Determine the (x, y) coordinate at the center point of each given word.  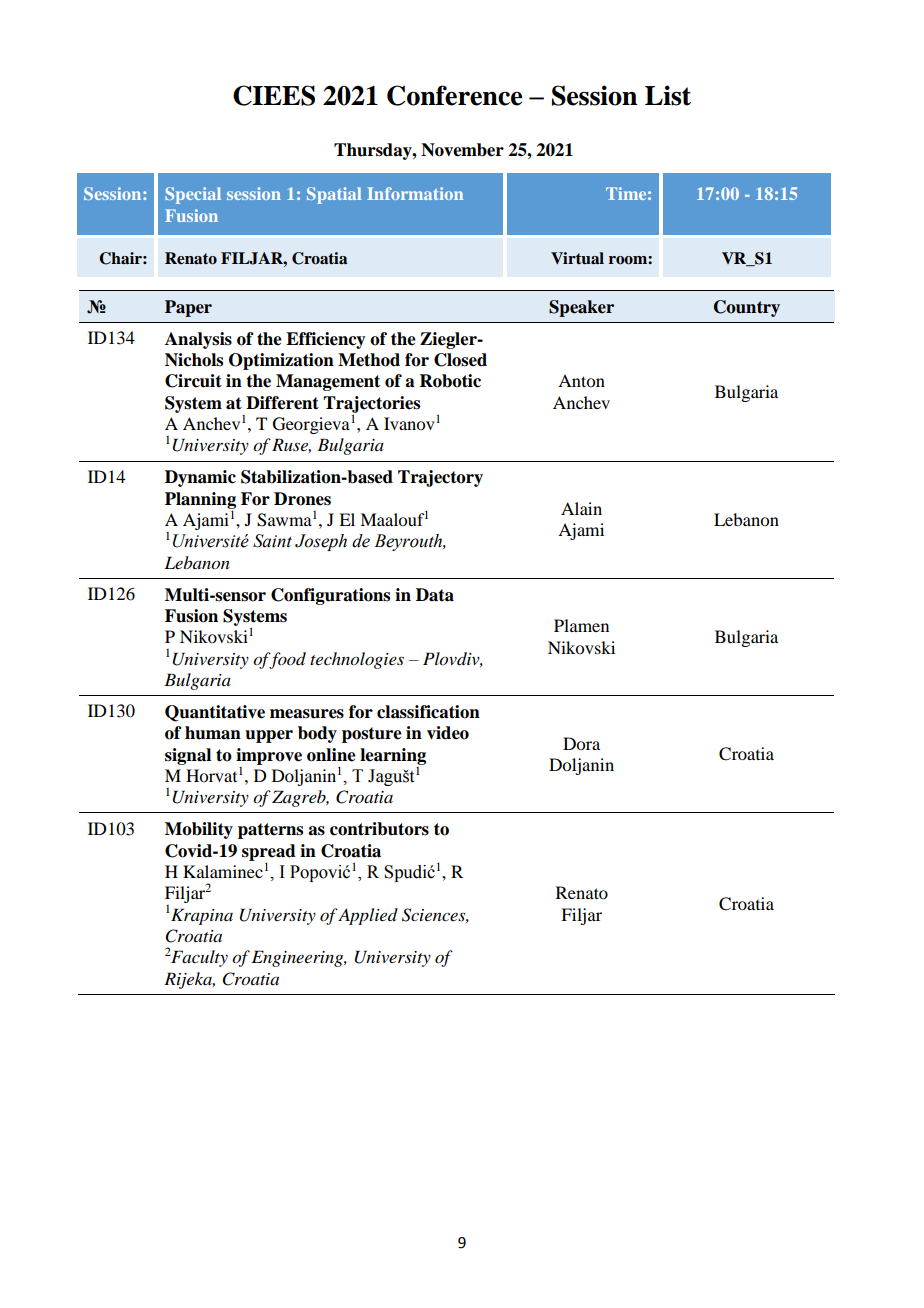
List (668, 95)
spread (269, 853)
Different (282, 403)
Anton (581, 380)
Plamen (581, 625)
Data (435, 595)
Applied (368, 916)
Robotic (450, 381)
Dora (581, 743)
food (286, 660)
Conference (454, 95)
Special (193, 195)
